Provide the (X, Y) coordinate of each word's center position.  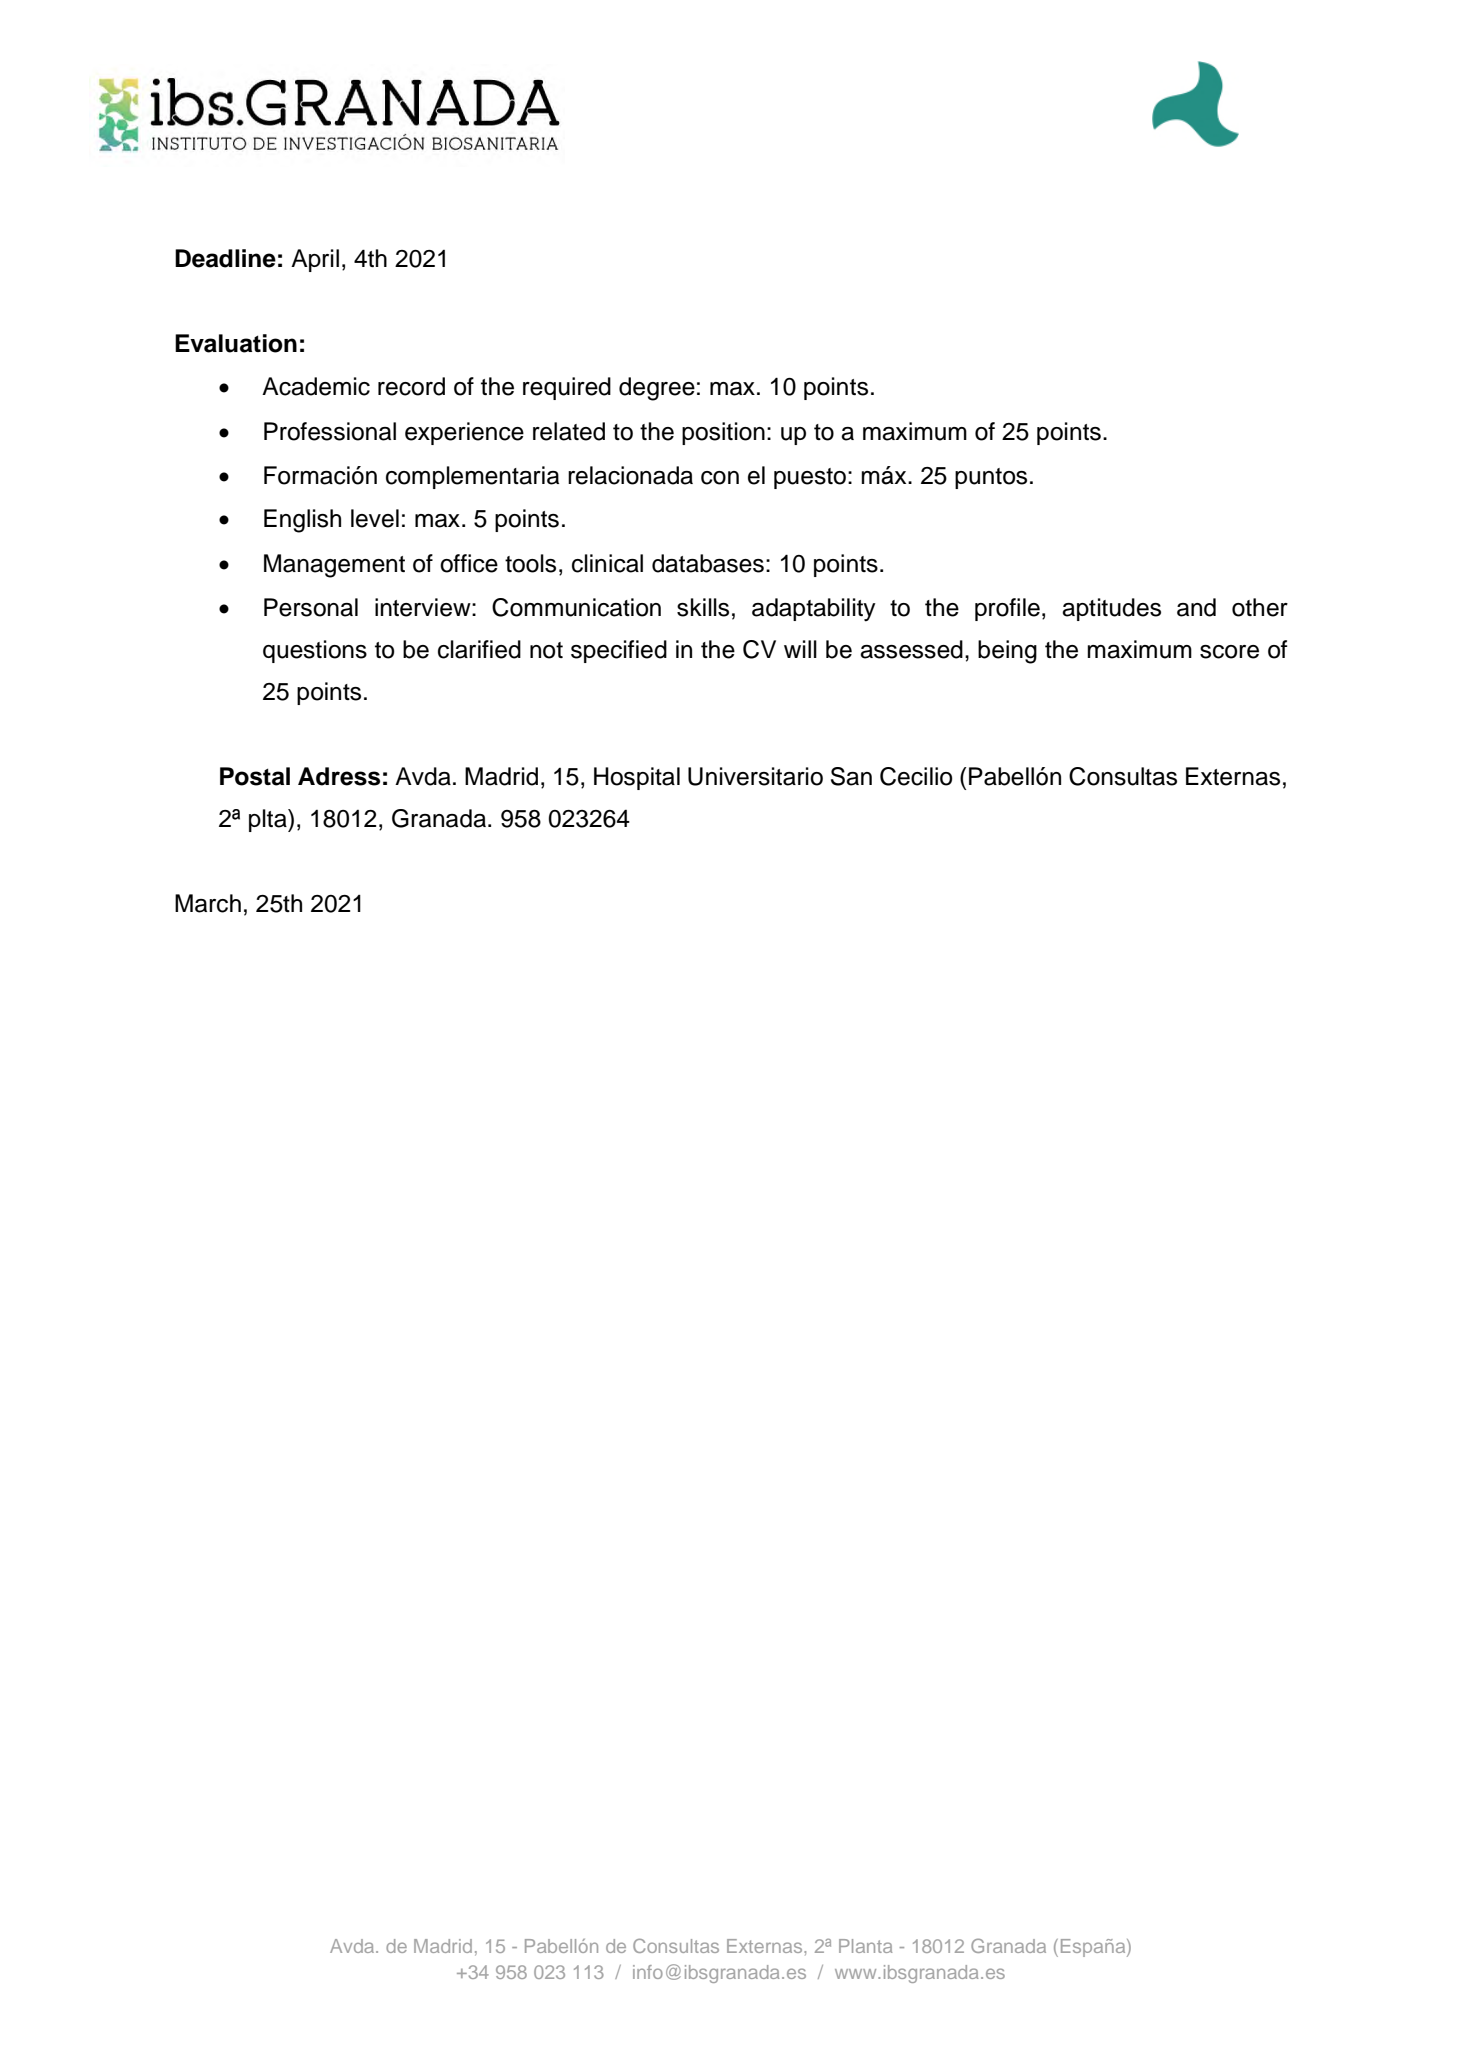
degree (657, 389)
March (208, 903)
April (315, 260)
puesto (810, 478)
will (800, 649)
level (375, 518)
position (723, 433)
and (1196, 607)
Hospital (637, 778)
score (1229, 652)
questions (315, 651)
